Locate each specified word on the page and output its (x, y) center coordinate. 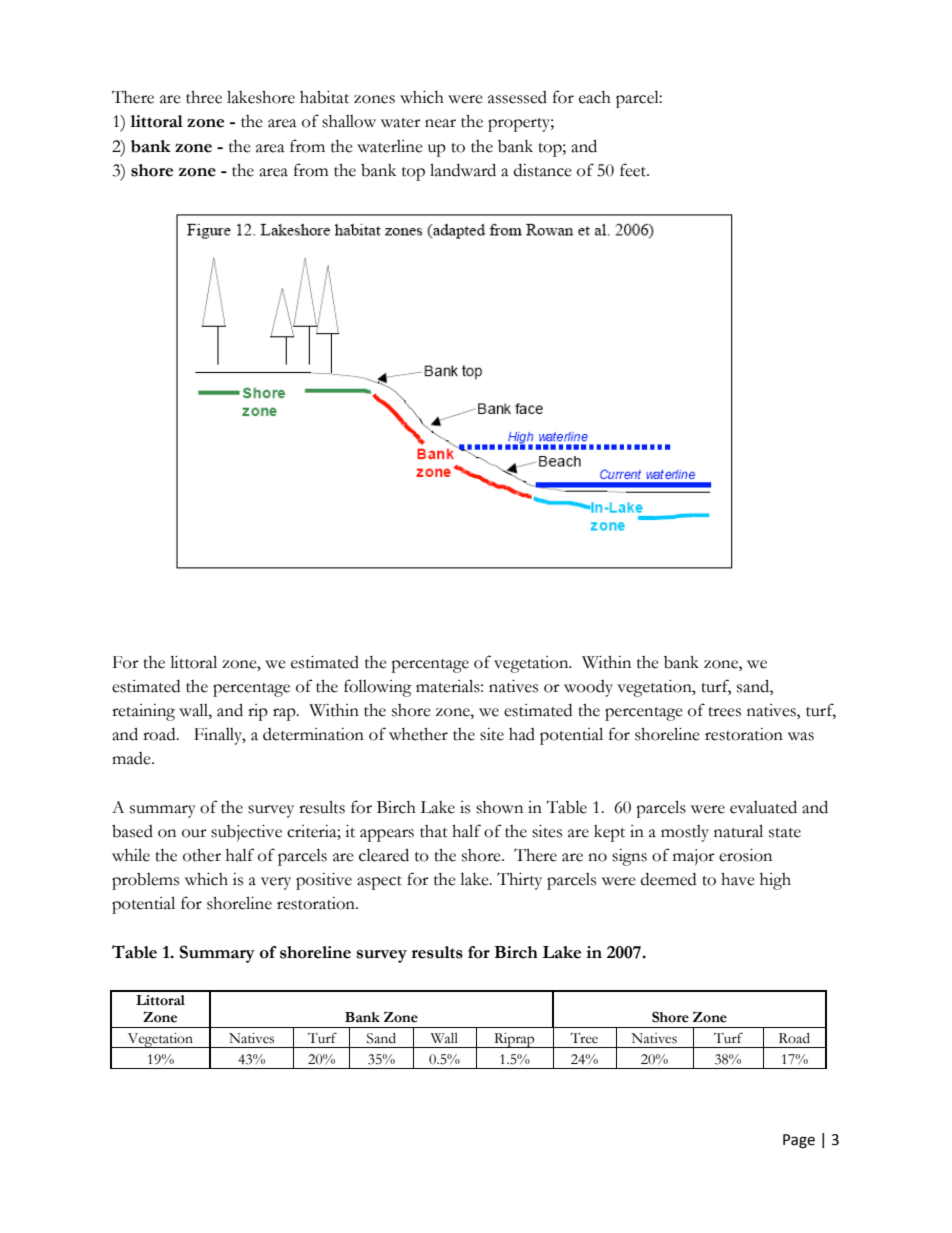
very (276, 883)
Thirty (519, 881)
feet (634, 170)
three (204, 97)
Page (799, 1141)
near (440, 123)
